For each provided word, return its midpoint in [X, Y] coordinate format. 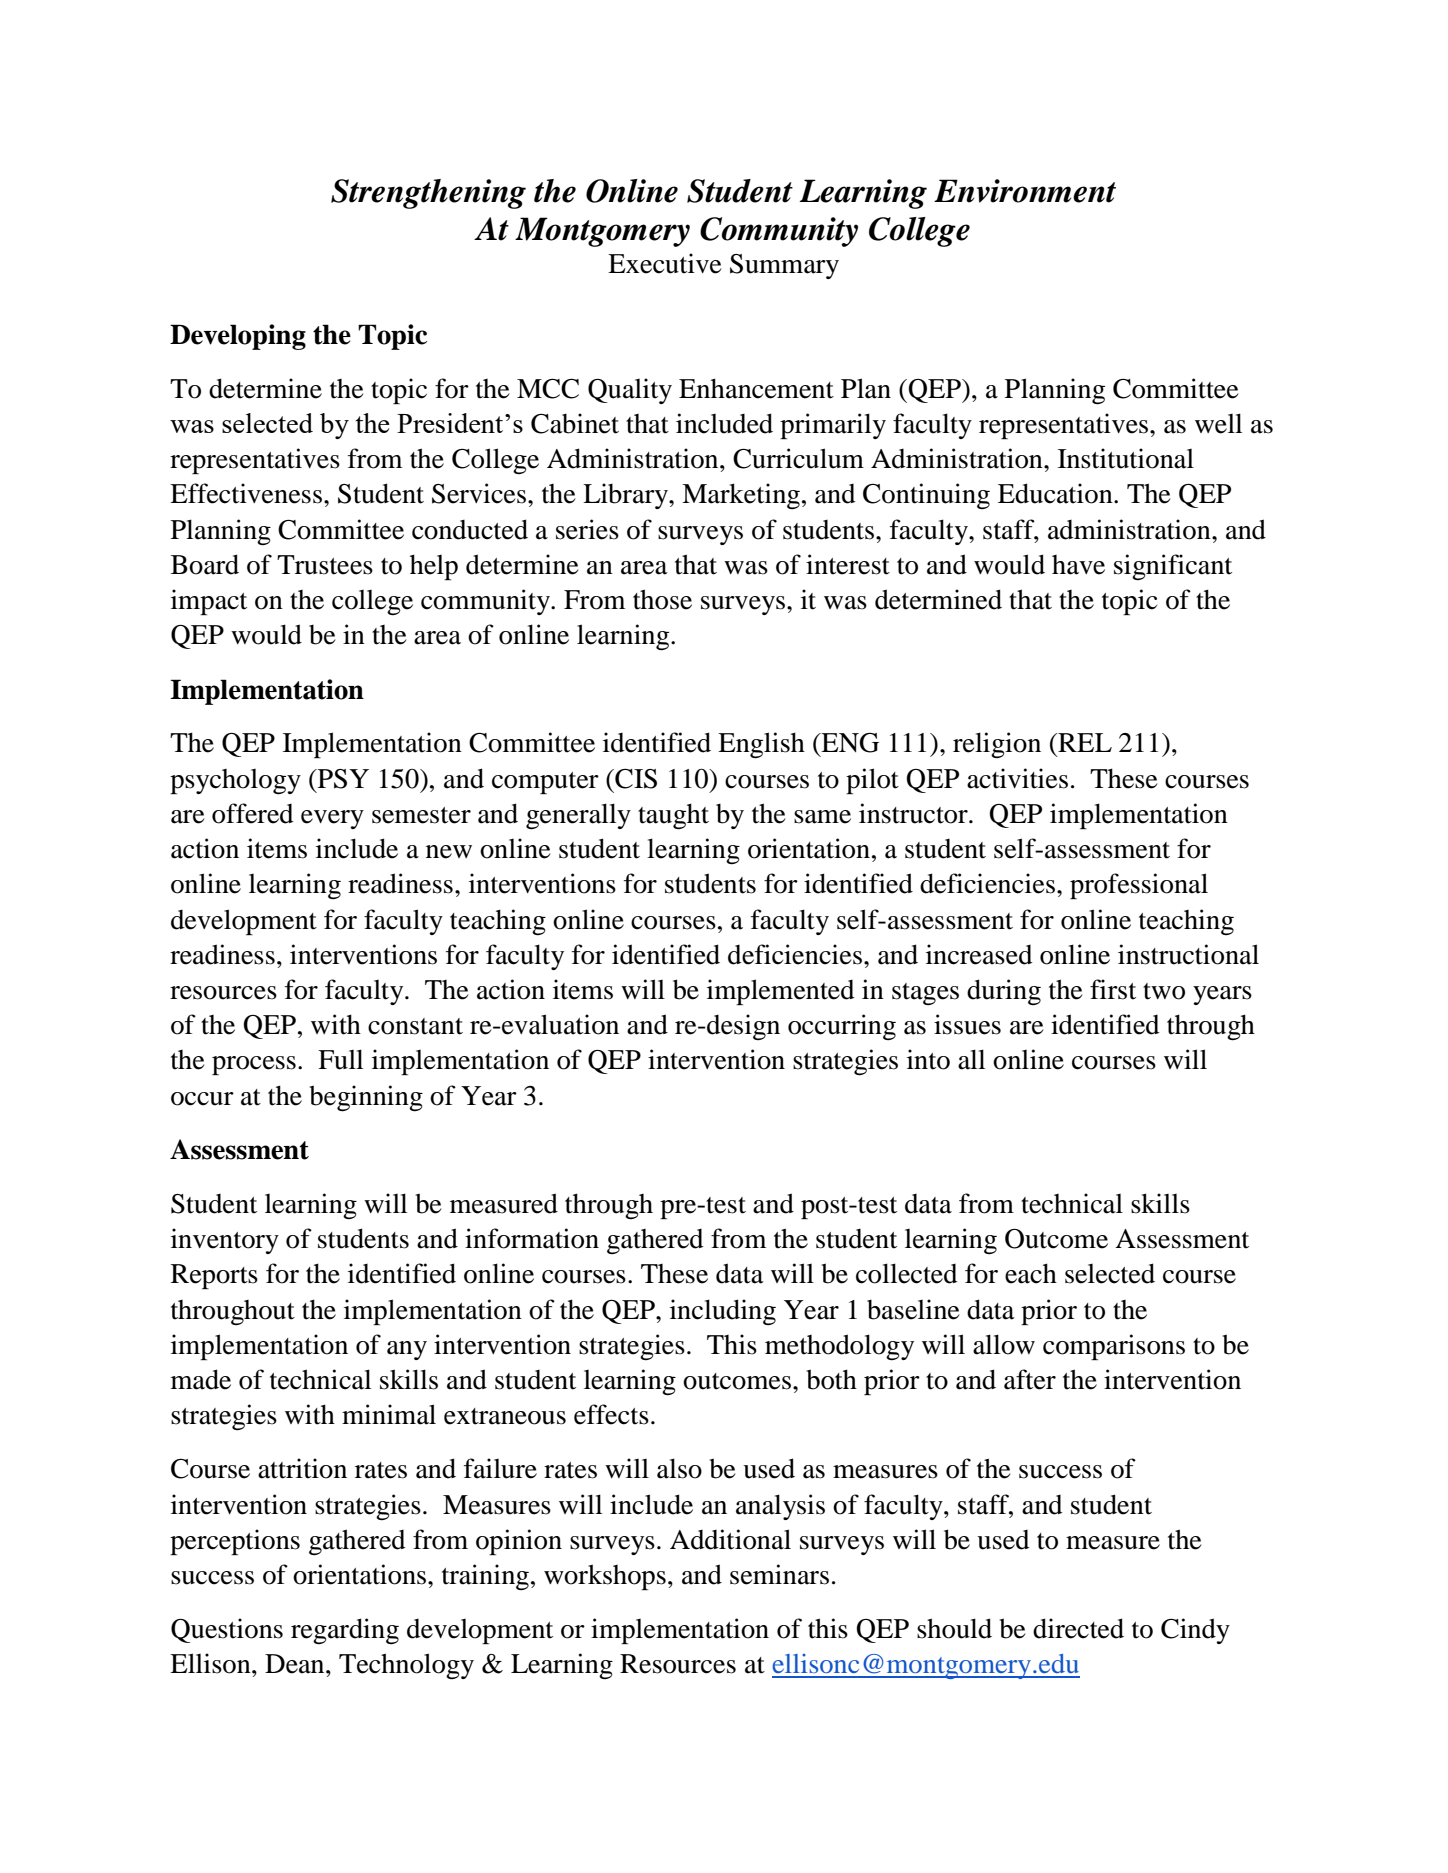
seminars [779, 1574]
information [532, 1238]
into [928, 1059]
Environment [1025, 191]
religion [997, 745]
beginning [366, 1098]
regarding [345, 1631]
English [761, 745]
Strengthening [428, 194]
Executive [665, 263]
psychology [235, 782]
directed [1078, 1628]
